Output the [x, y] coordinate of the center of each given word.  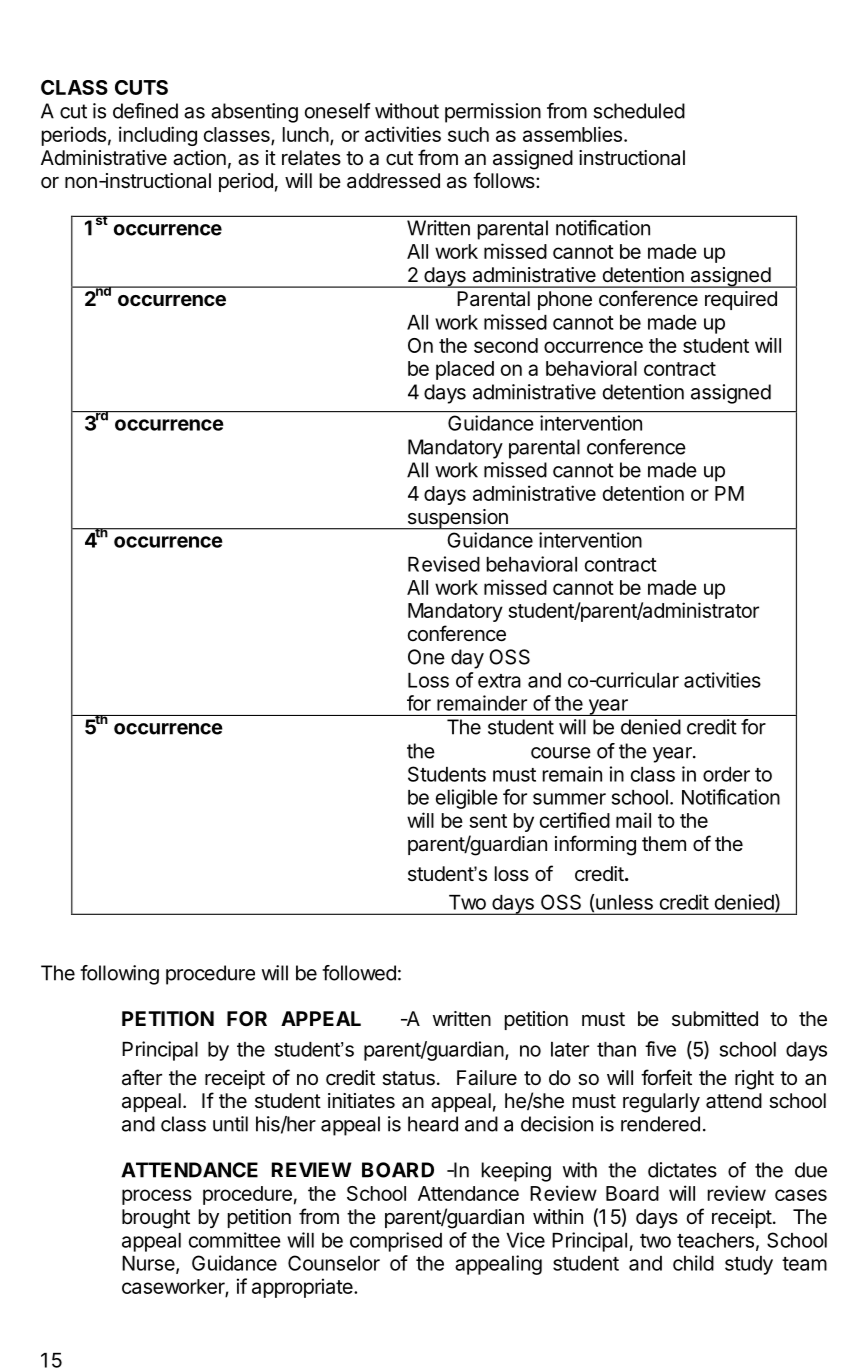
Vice [525, 1240]
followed [359, 973]
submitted [715, 1018]
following [119, 975]
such [468, 134]
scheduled [639, 111]
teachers [715, 1240]
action [199, 158]
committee [235, 1240]
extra [499, 681]
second [506, 345]
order [726, 774]
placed [465, 370]
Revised [444, 564]
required [741, 300]
